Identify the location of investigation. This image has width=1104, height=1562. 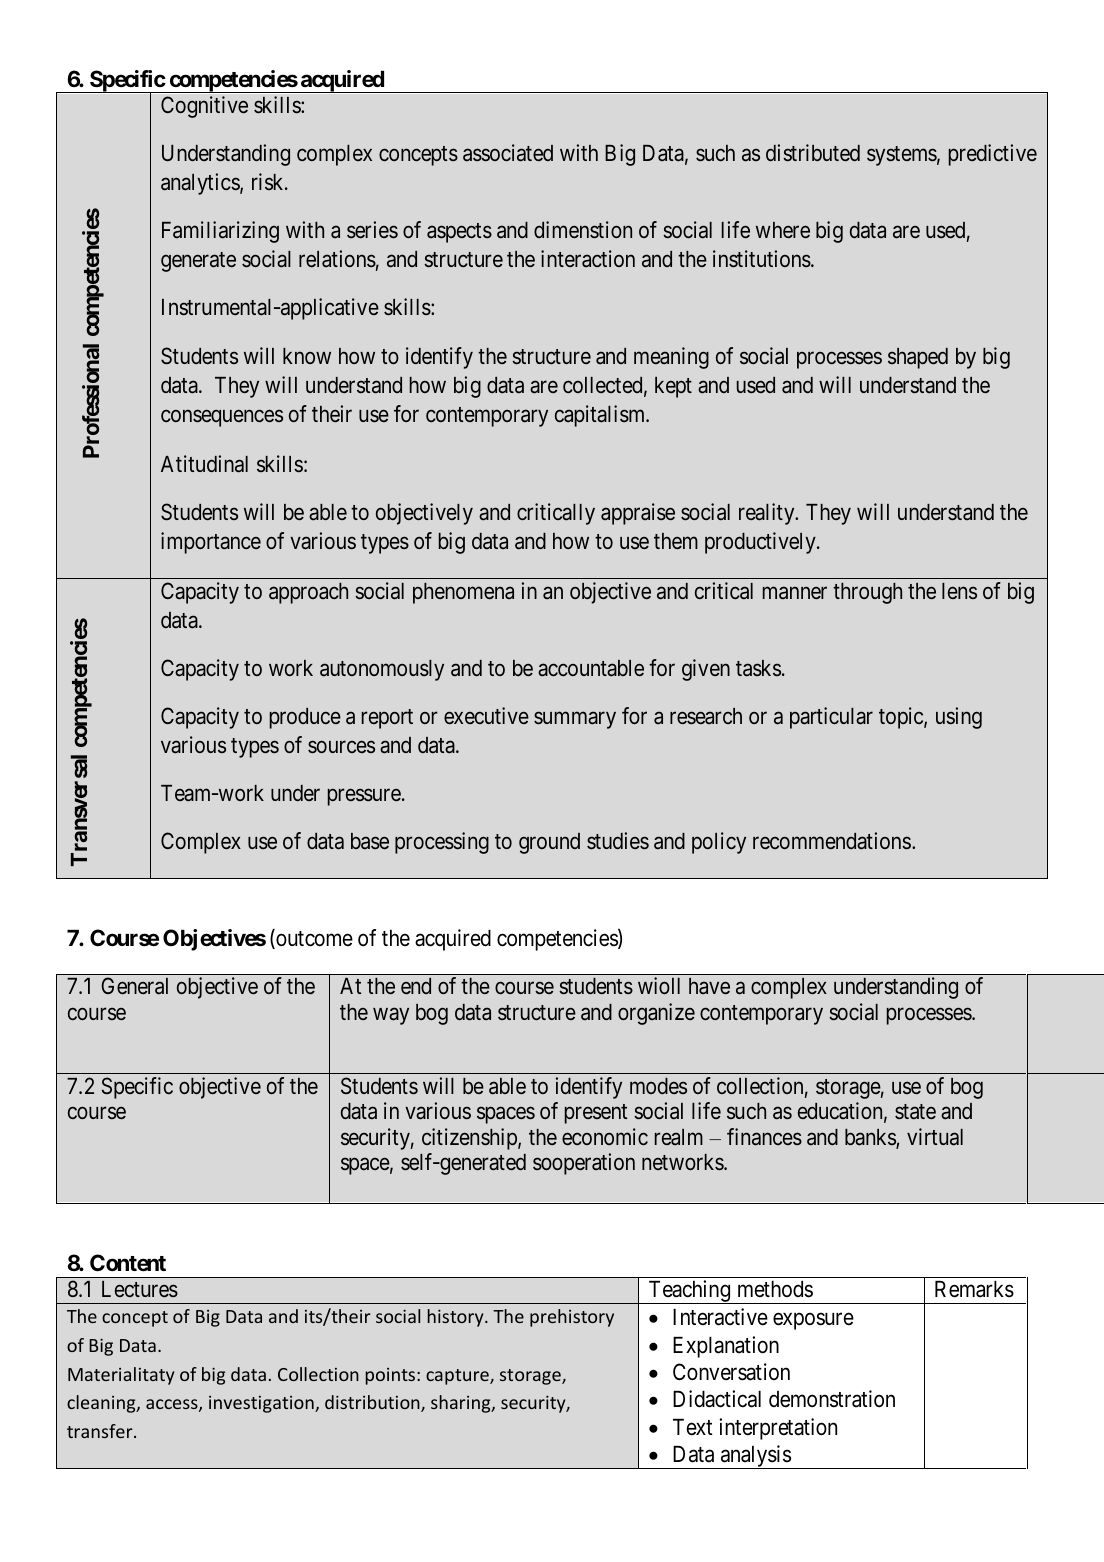
(262, 1404).
